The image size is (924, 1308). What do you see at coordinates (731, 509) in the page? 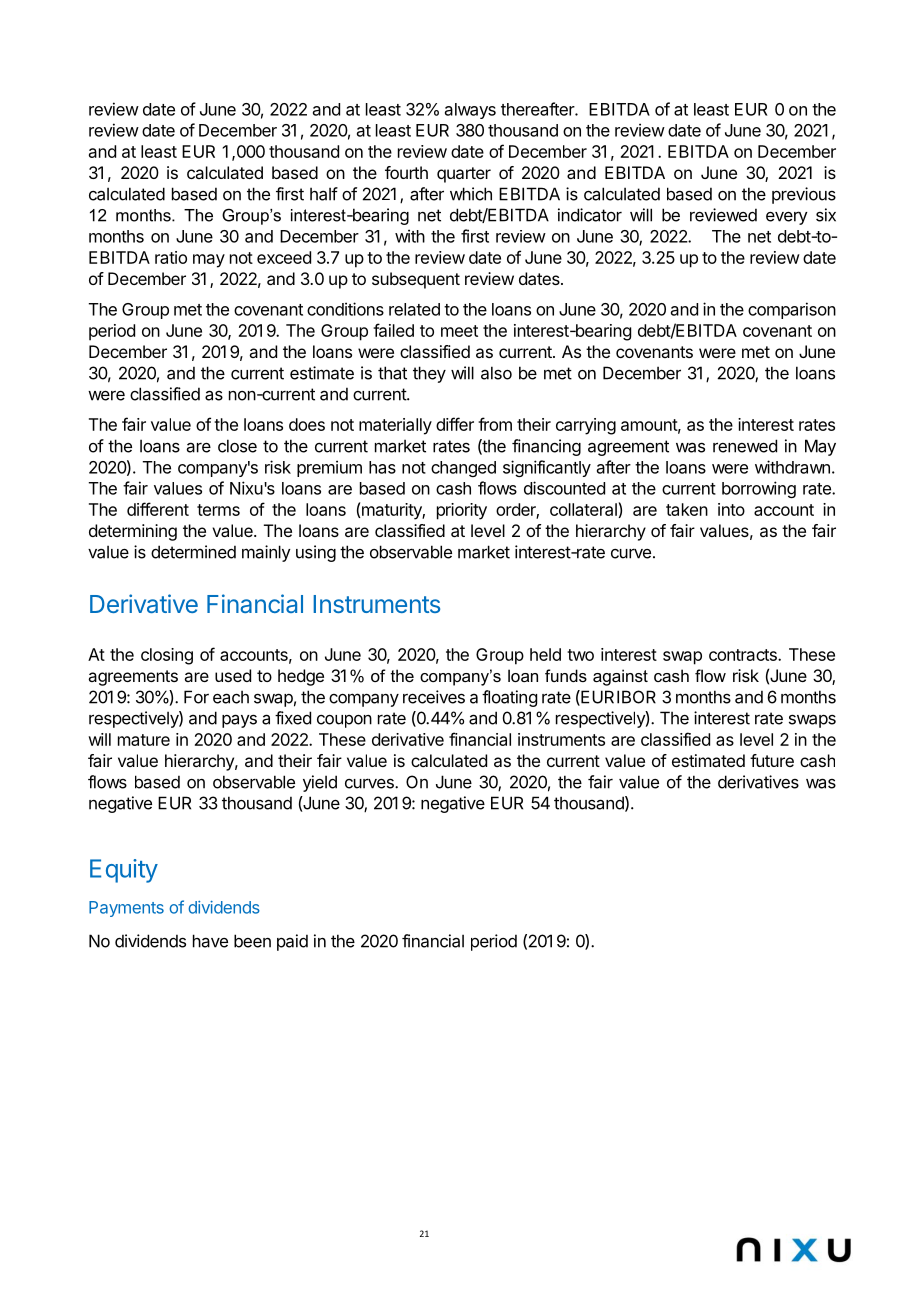
I see `into` at bounding box center [731, 509].
